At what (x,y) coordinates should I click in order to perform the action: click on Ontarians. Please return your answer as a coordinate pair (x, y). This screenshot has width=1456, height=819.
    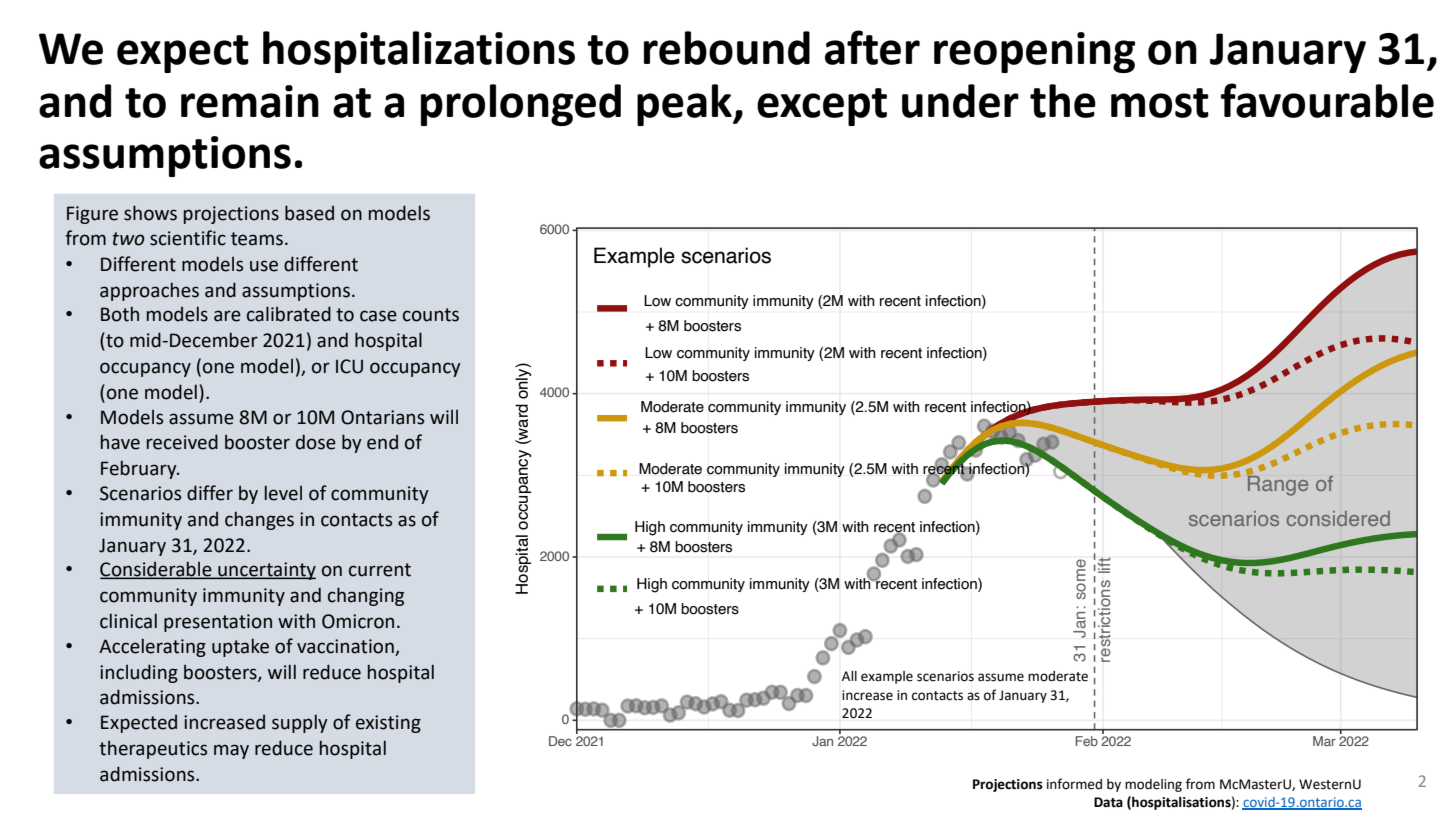
    Looking at the image, I should click on (382, 417).
